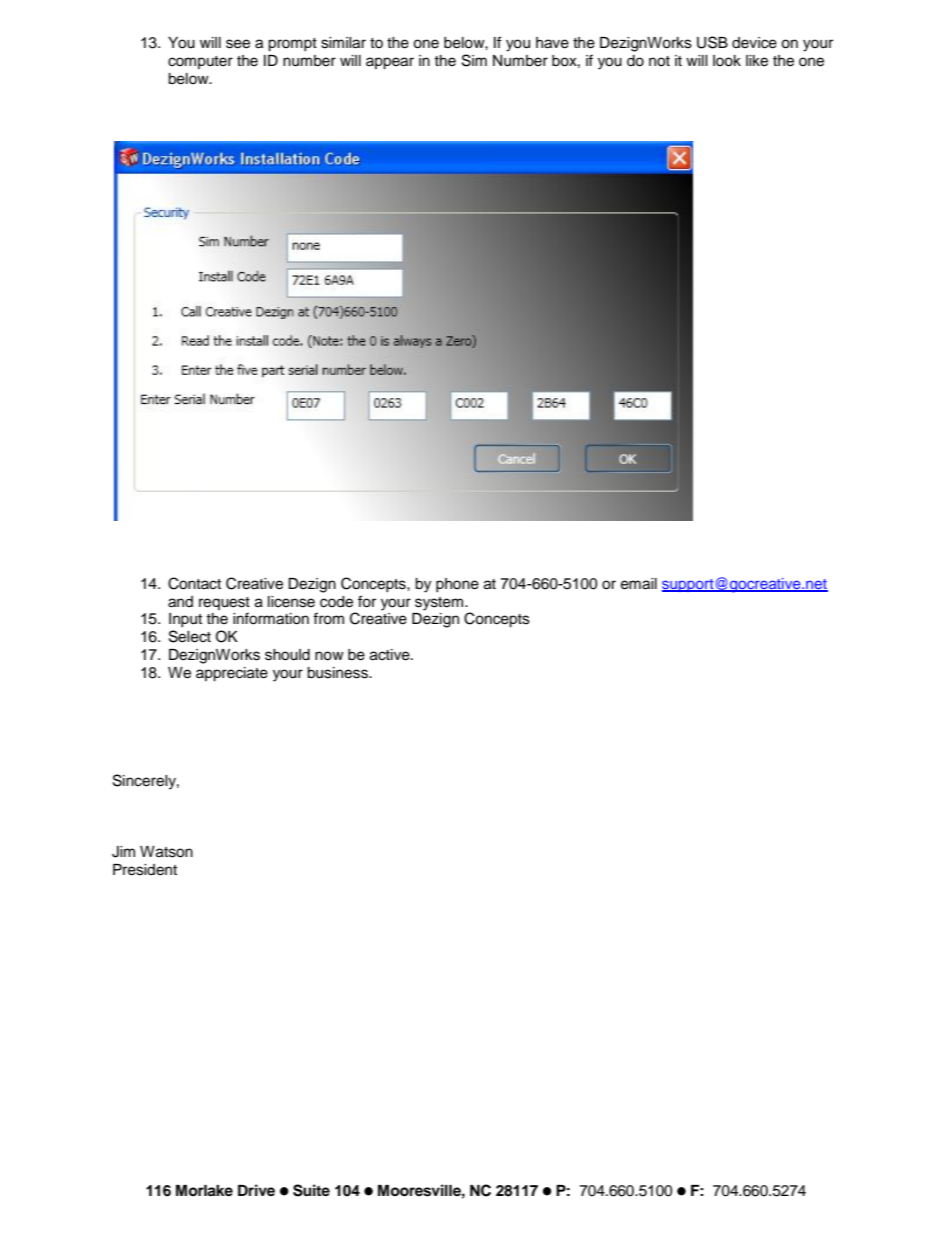 The image size is (952, 1233). Describe the element at coordinates (390, 63) in the document. I see `appear` at that location.
